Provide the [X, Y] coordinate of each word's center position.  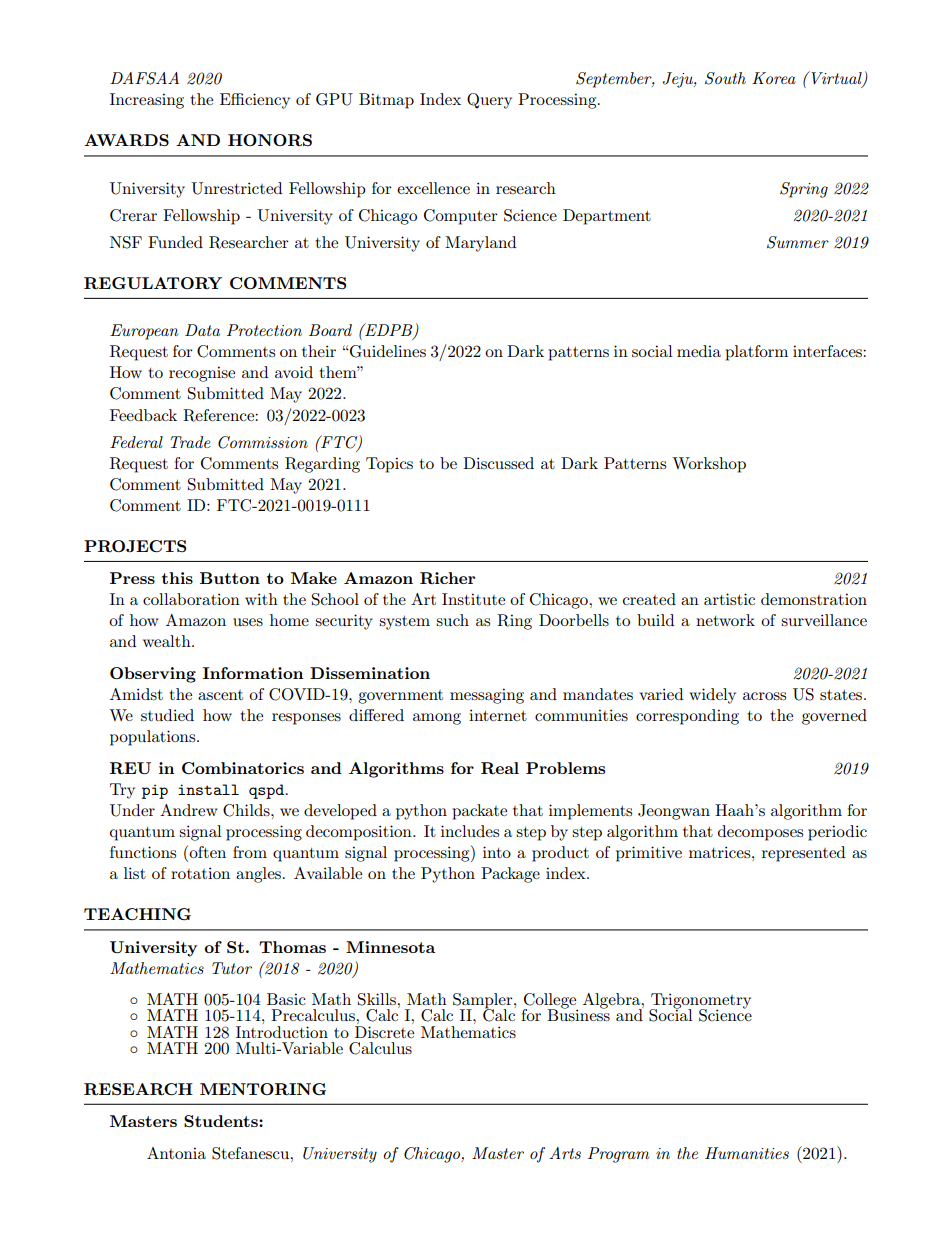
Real [500, 768]
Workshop [709, 465]
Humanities [747, 1153]
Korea [774, 78]
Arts [565, 1153]
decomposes [760, 833]
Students [222, 1121]
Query [489, 101]
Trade [190, 442]
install [208, 789]
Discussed [498, 463]
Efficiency [255, 101]
